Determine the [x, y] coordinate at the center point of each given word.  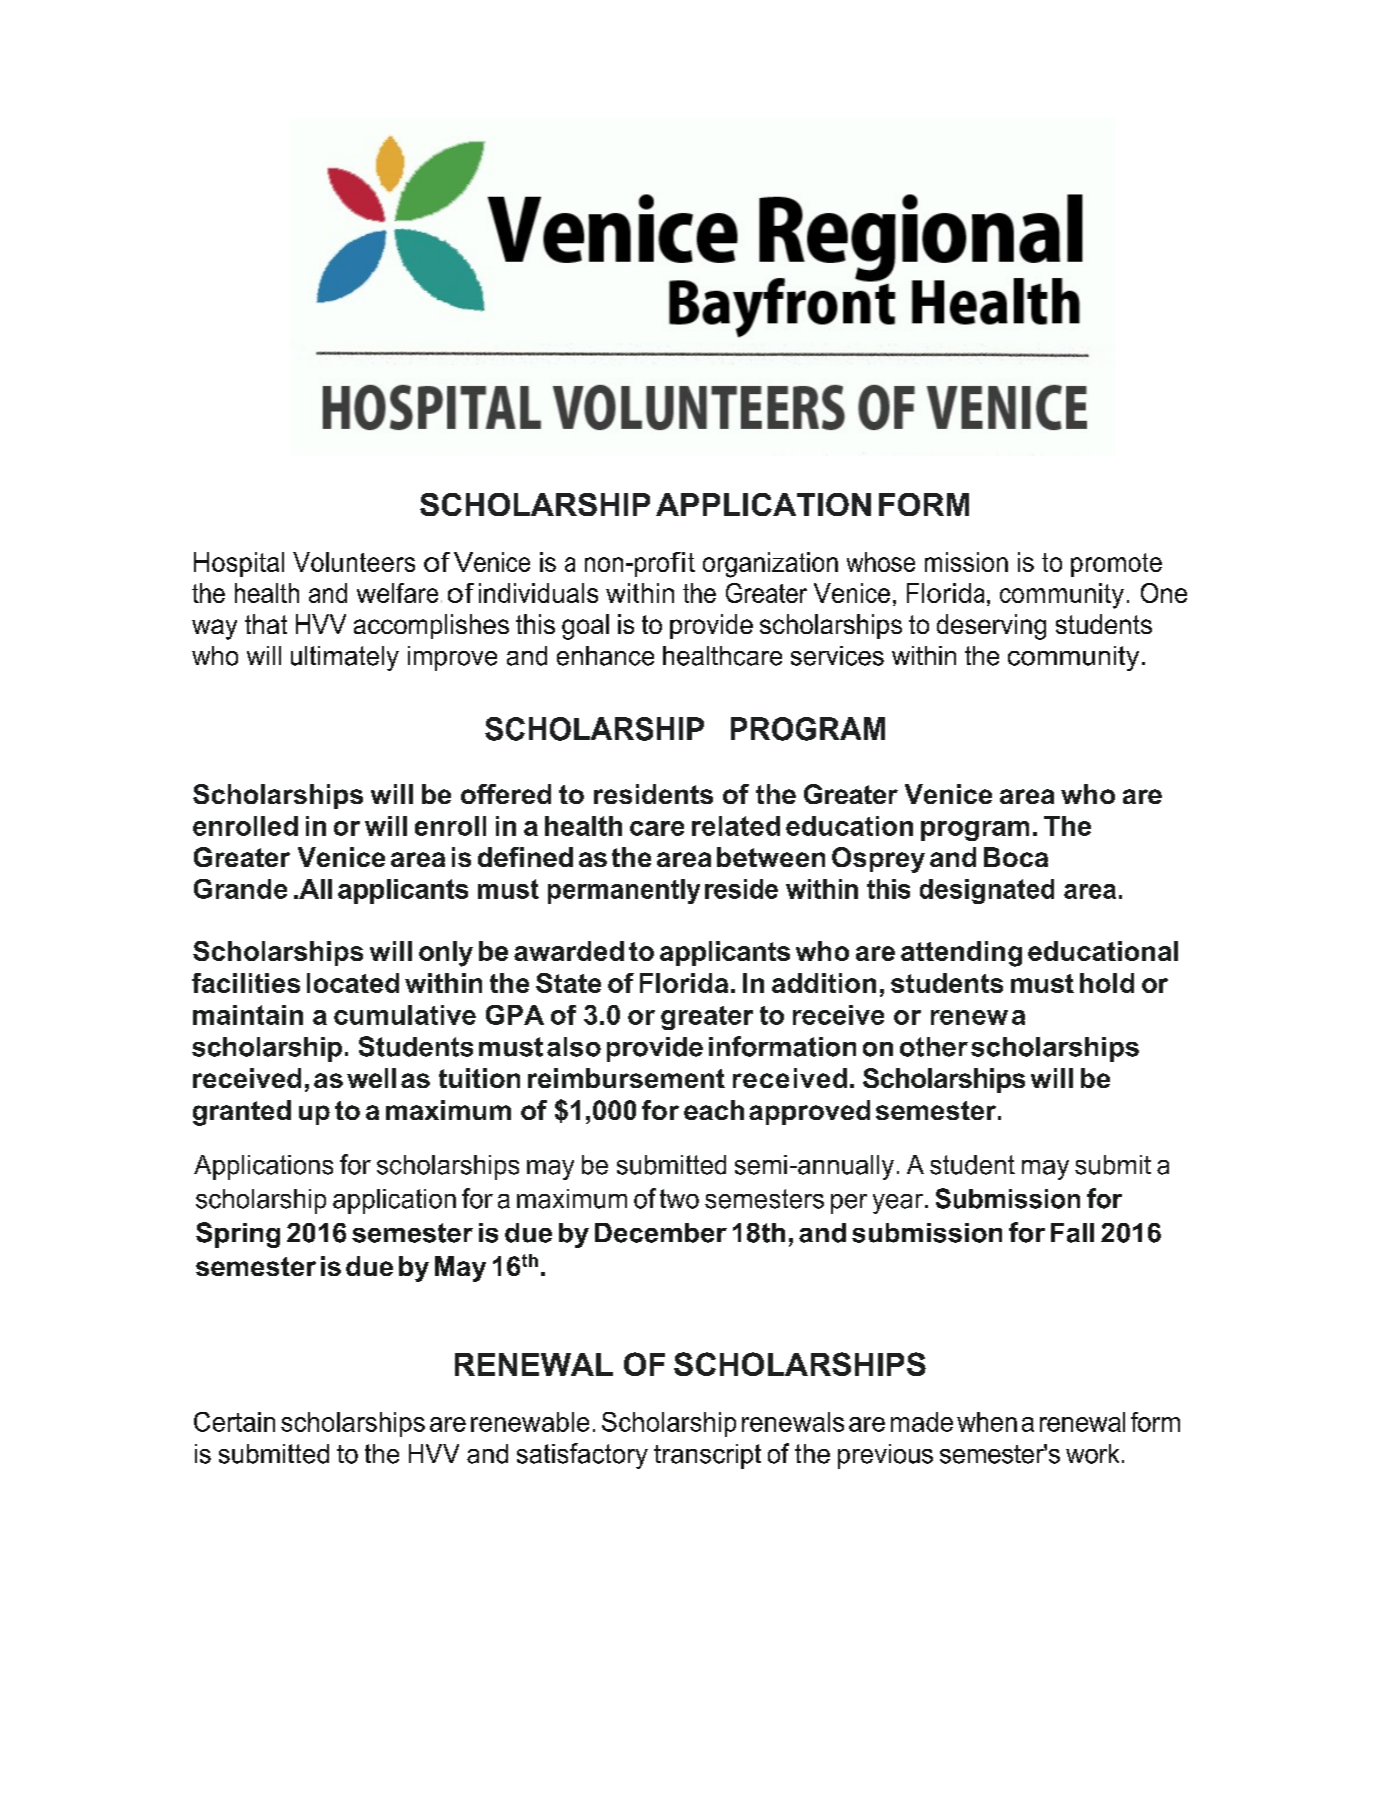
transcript [707, 1456]
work [1092, 1454]
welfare [397, 593]
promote [1116, 565]
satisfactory [582, 1456]
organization [770, 565]
